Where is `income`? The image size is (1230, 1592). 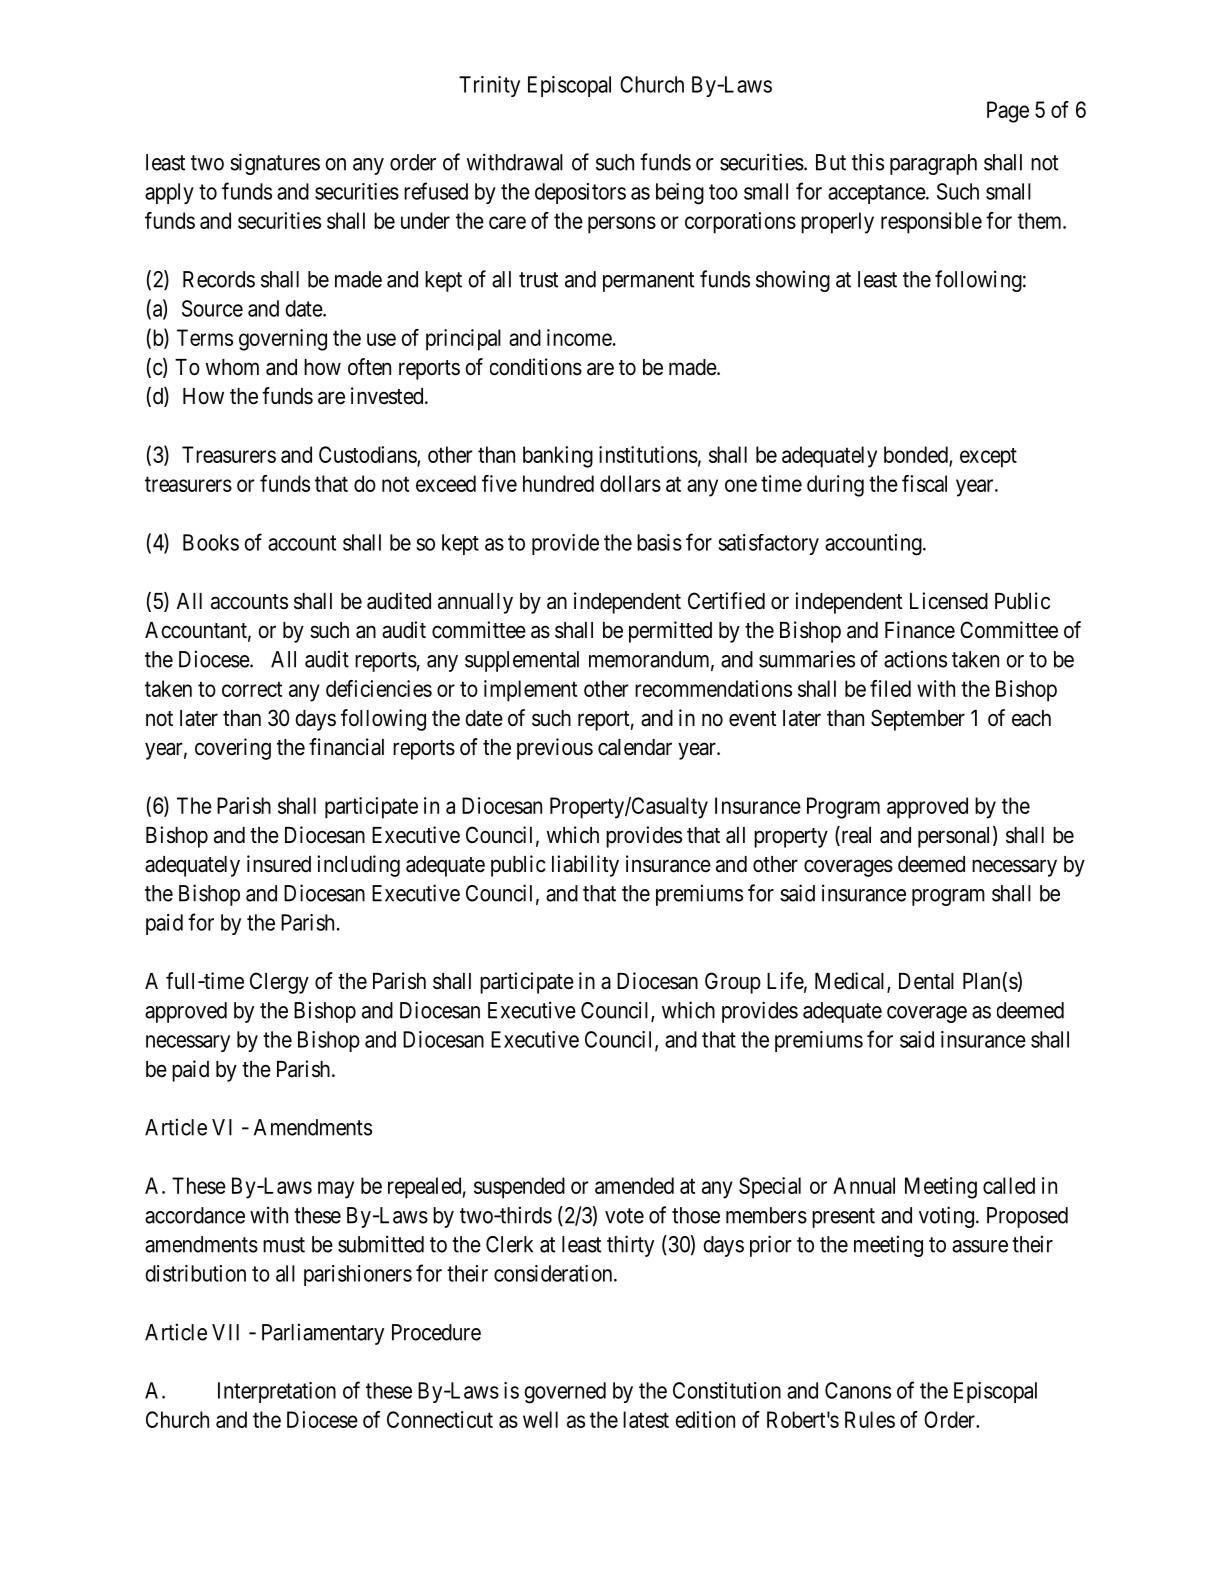
income is located at coordinates (579, 337).
